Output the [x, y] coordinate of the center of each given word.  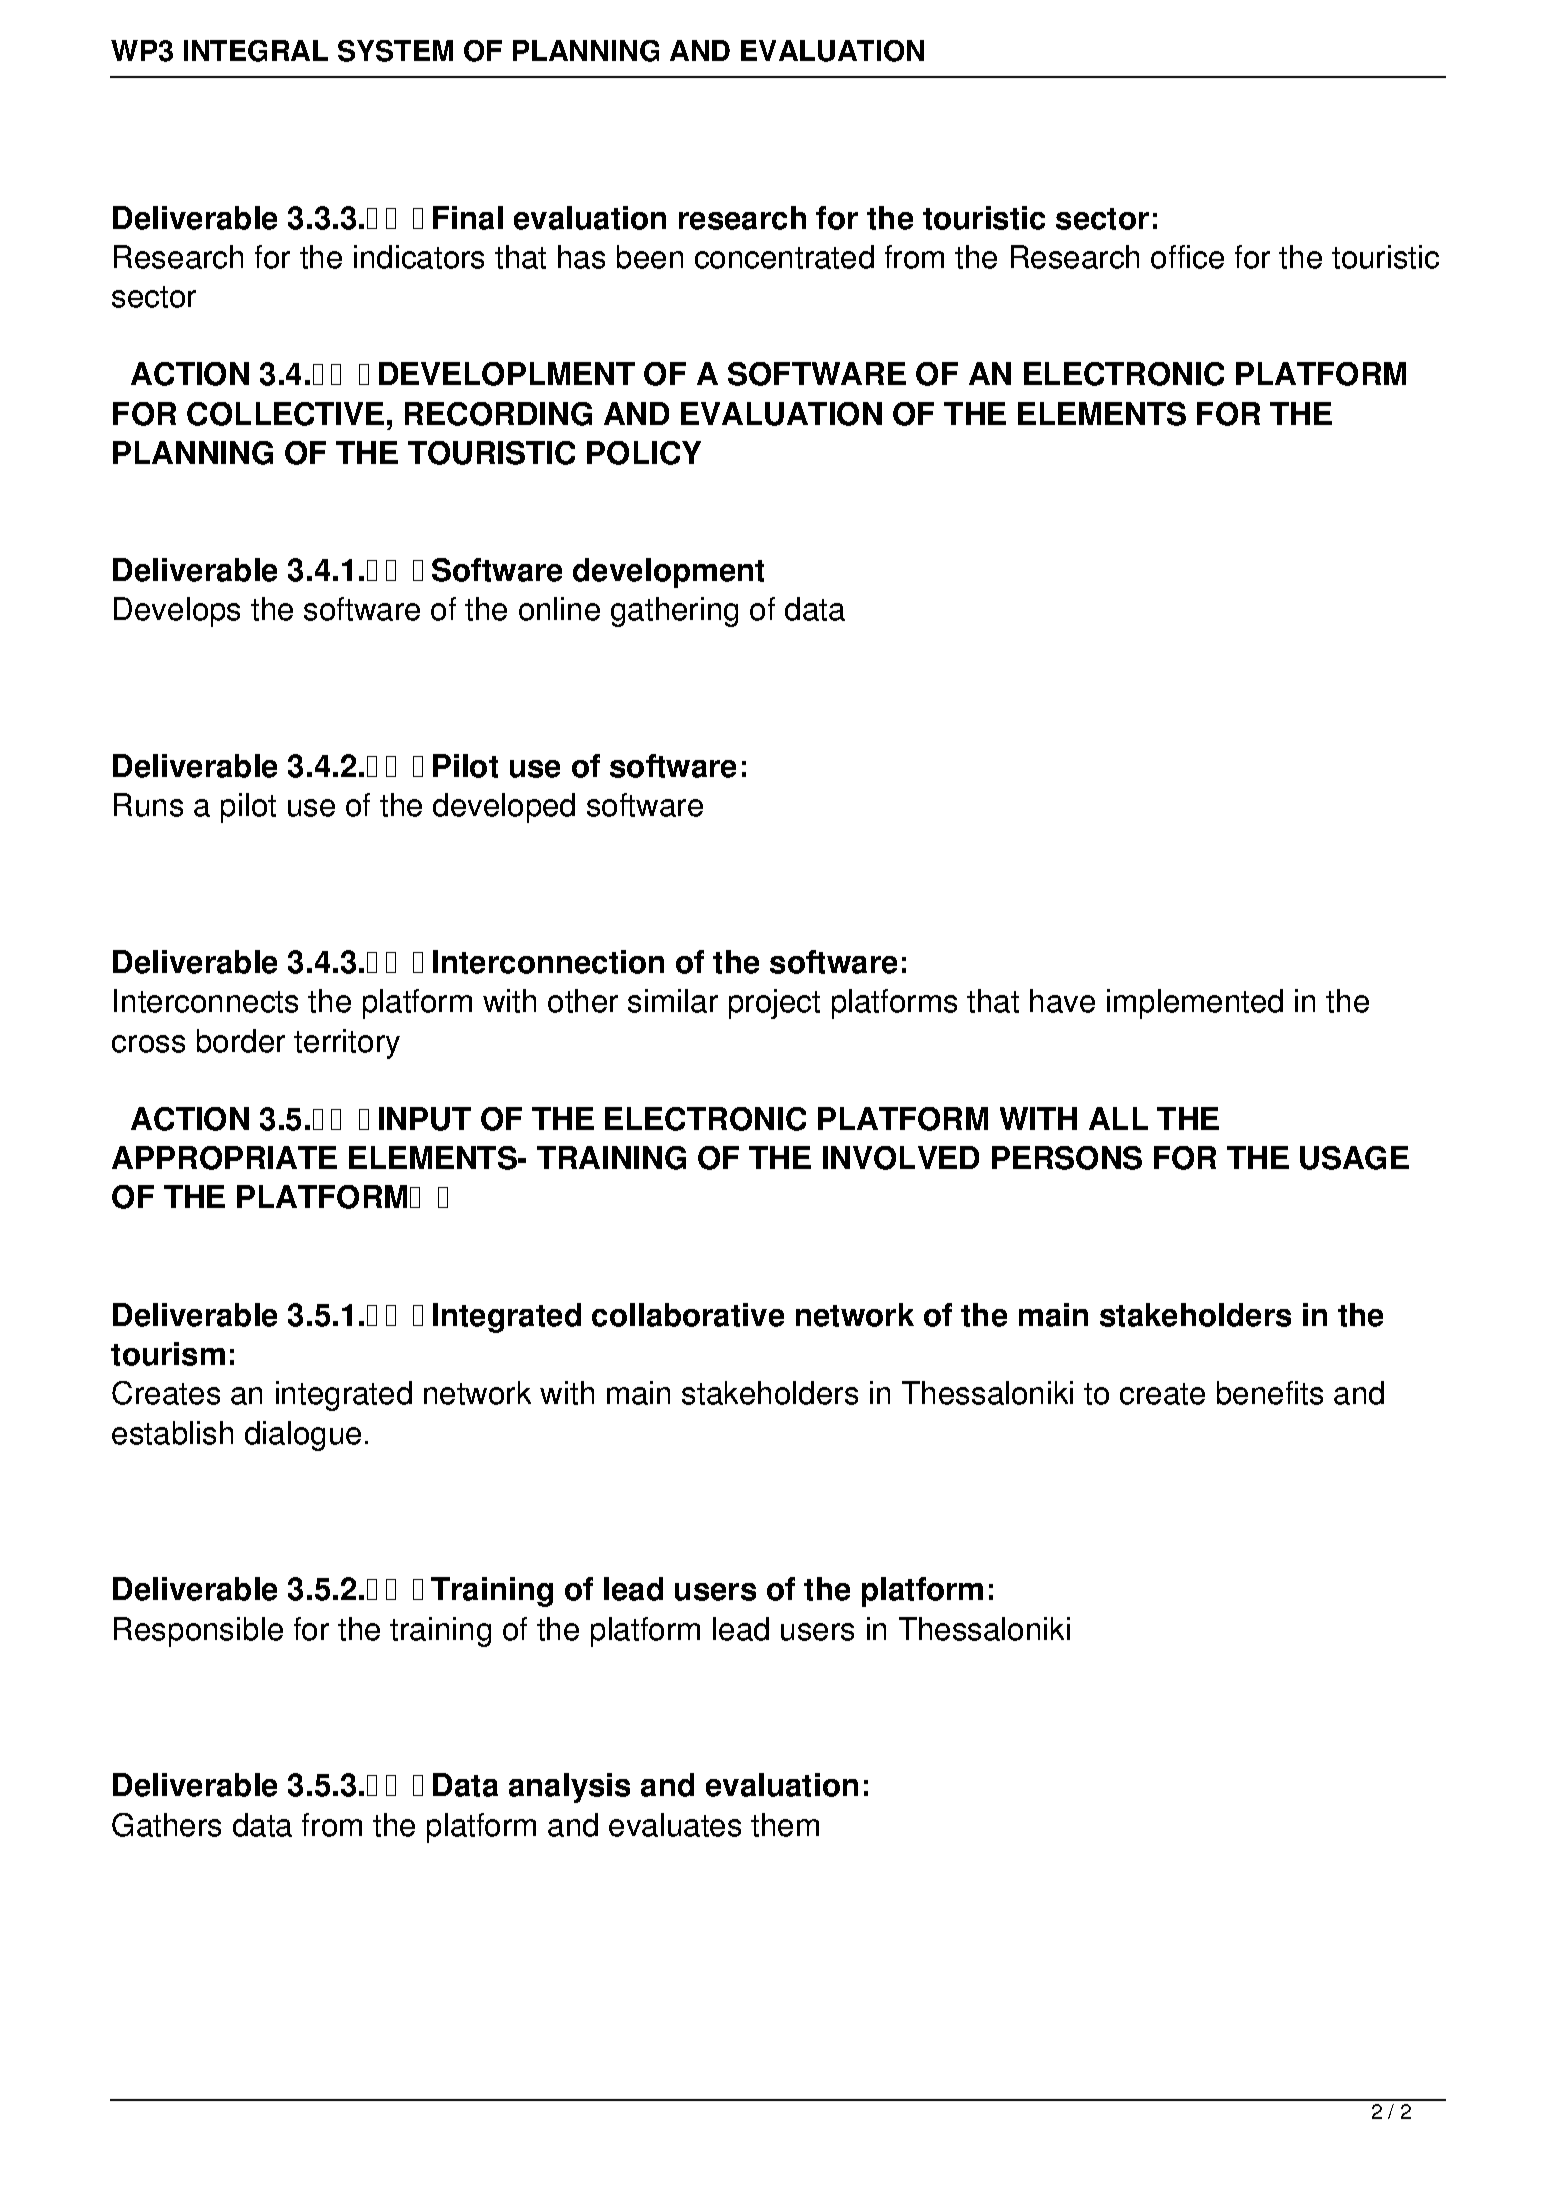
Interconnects [206, 1001]
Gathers [166, 1825]
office [1187, 257]
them [785, 1825]
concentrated [784, 257]
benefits [1270, 1393]
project [774, 1004]
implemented [1195, 1004]
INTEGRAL [256, 51]
